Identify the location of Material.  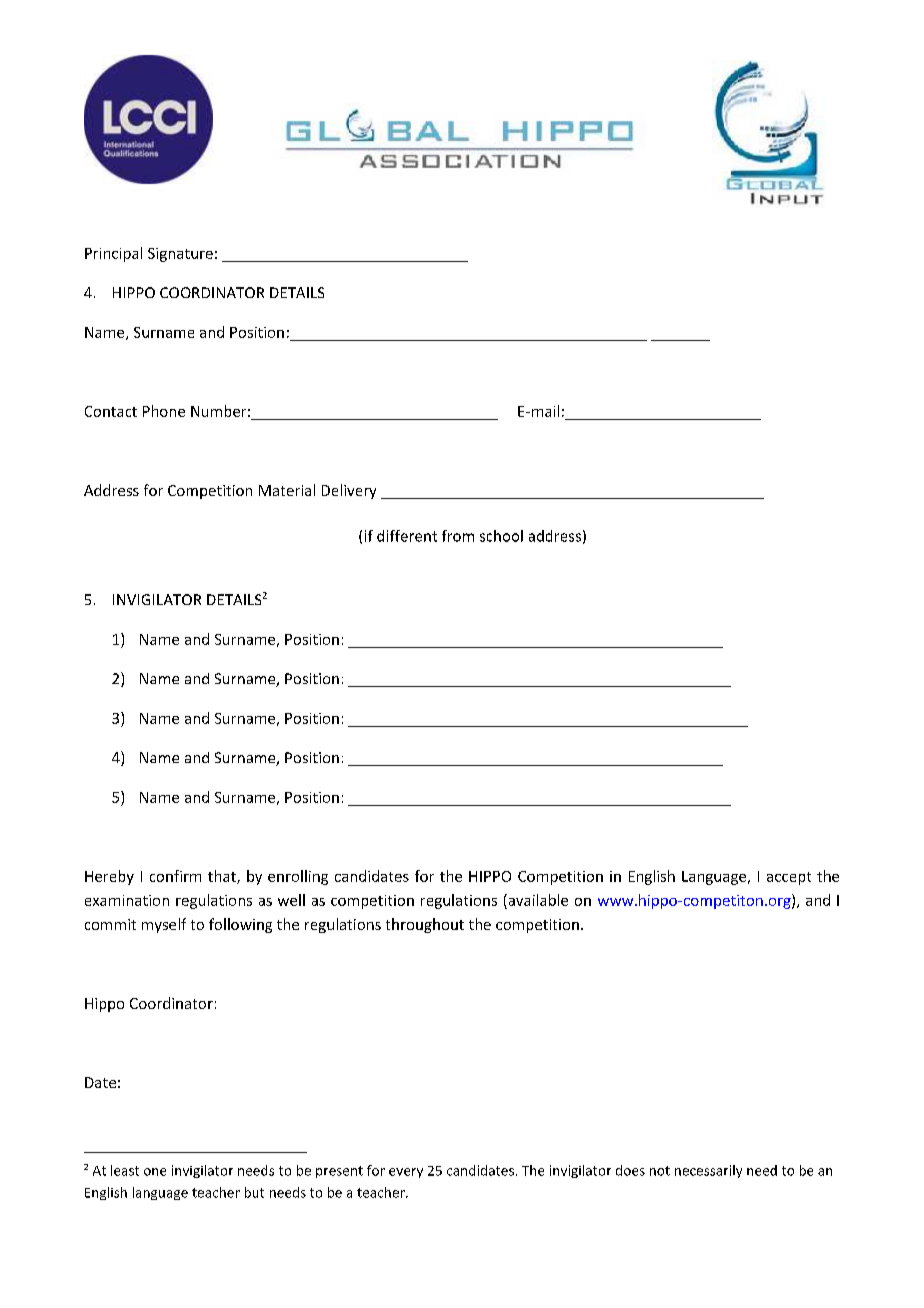
(287, 490).
